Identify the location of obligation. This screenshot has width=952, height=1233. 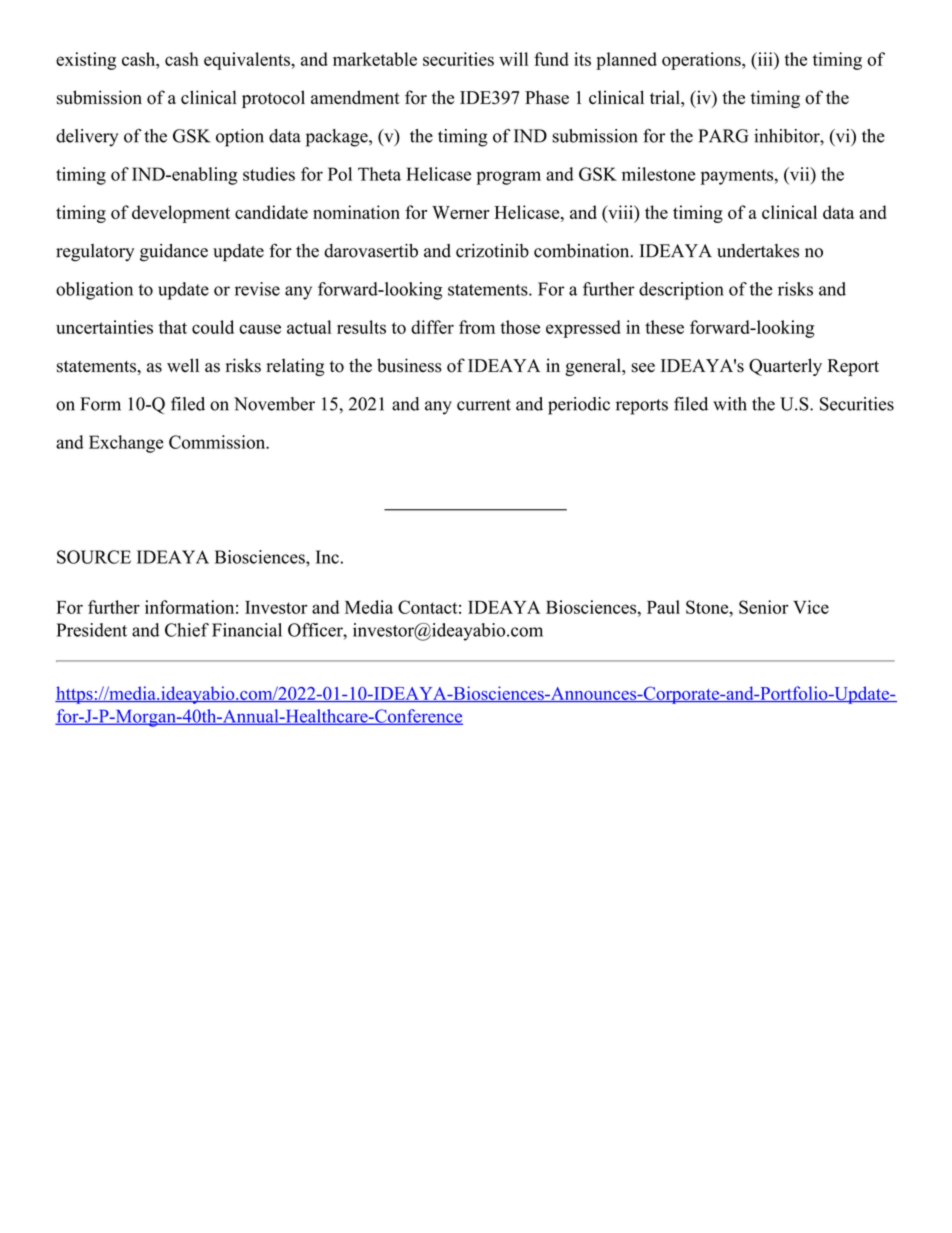
(94, 291).
